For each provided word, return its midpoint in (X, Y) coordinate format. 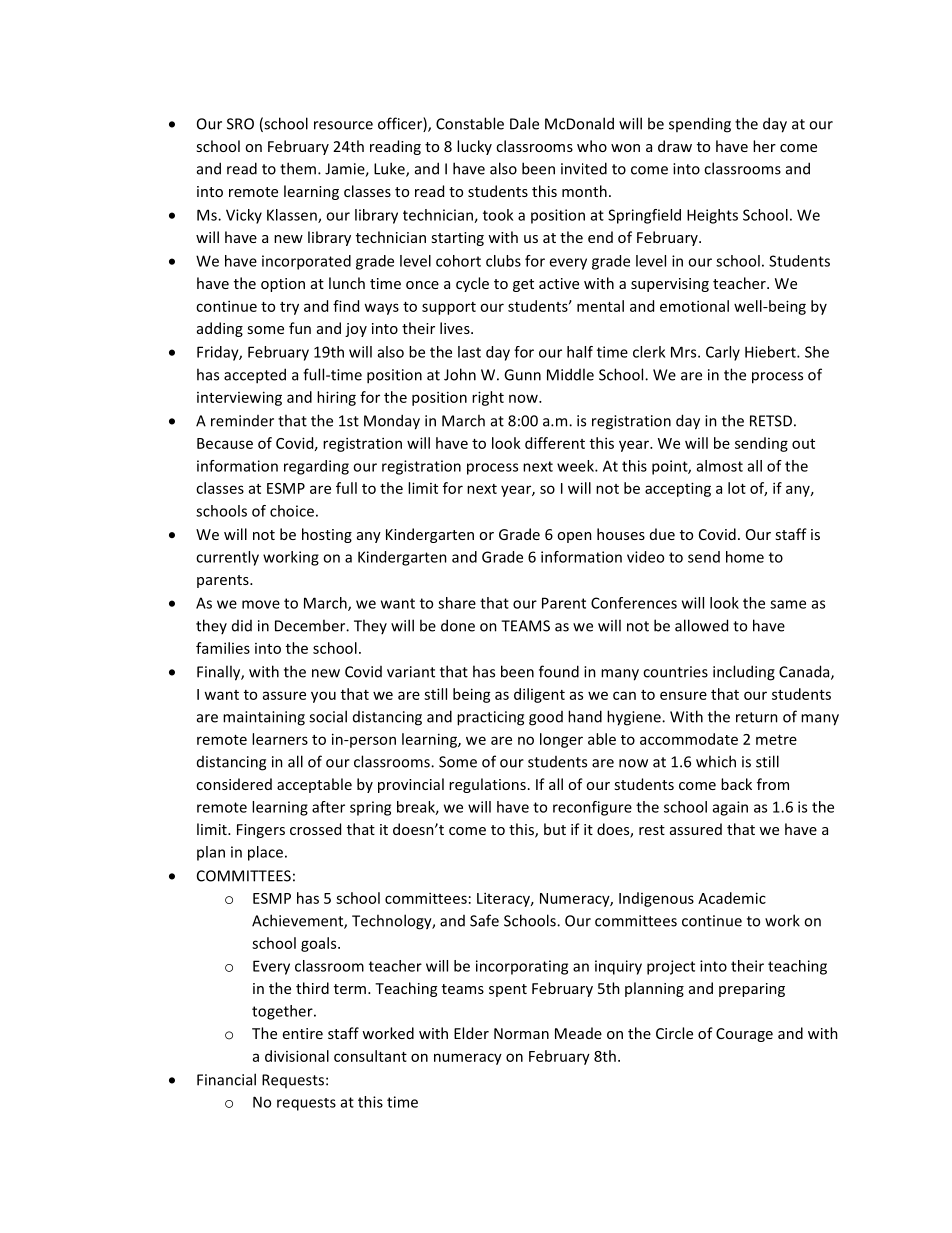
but (555, 829)
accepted (255, 376)
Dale (524, 123)
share (457, 603)
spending (700, 125)
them (298, 168)
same (788, 604)
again (730, 808)
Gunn (522, 375)
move (261, 604)
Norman (521, 1033)
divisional (297, 1056)
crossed (315, 829)
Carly (723, 353)
